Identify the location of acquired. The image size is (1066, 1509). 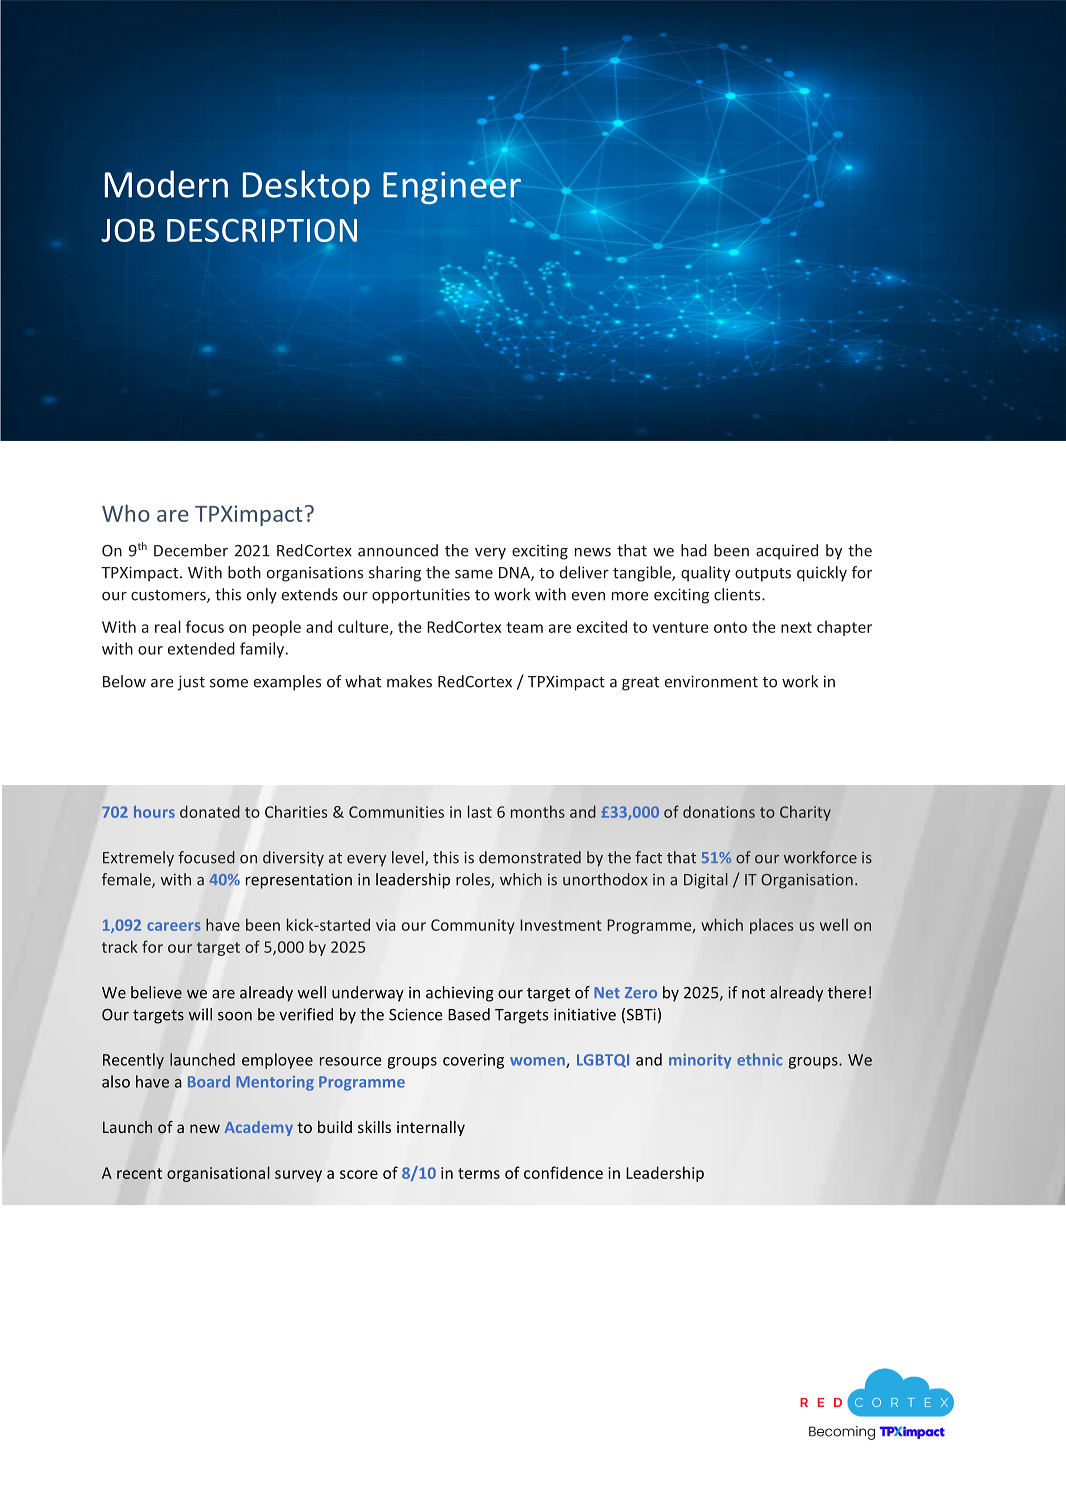
(787, 552).
